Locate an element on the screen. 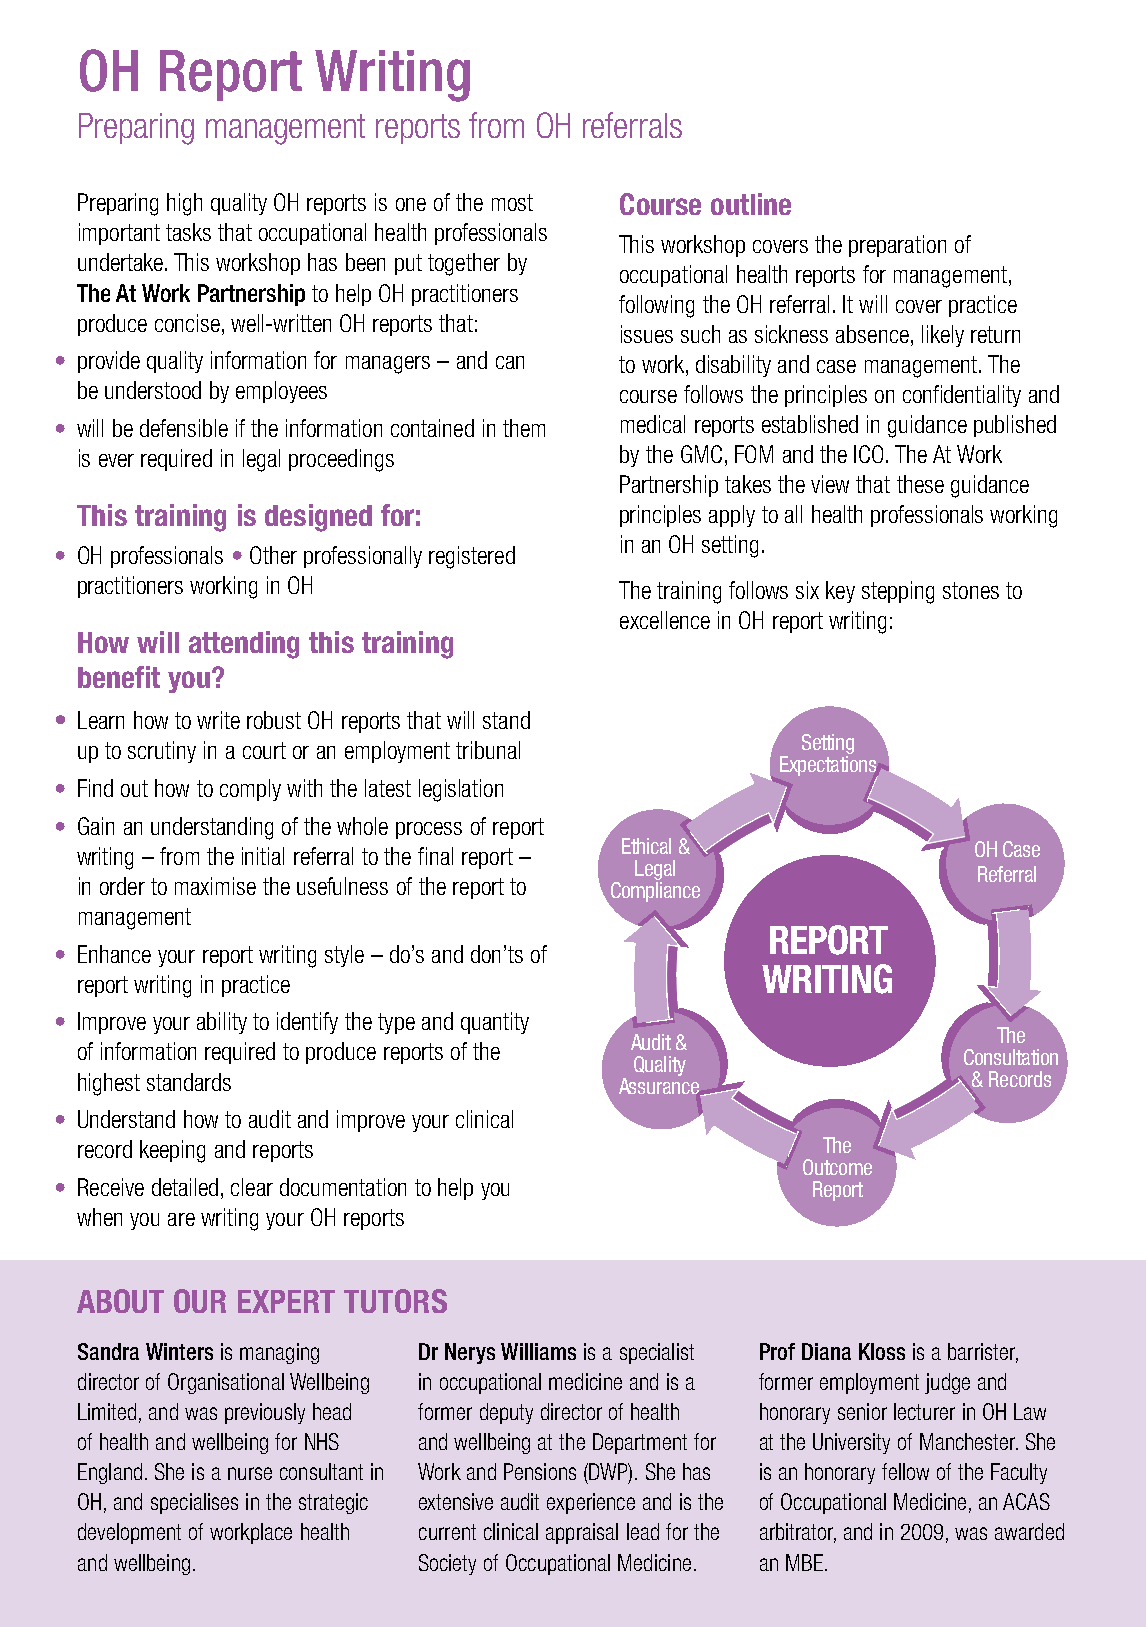 This screenshot has height=1627, width=1146. tasks is located at coordinates (188, 232).
